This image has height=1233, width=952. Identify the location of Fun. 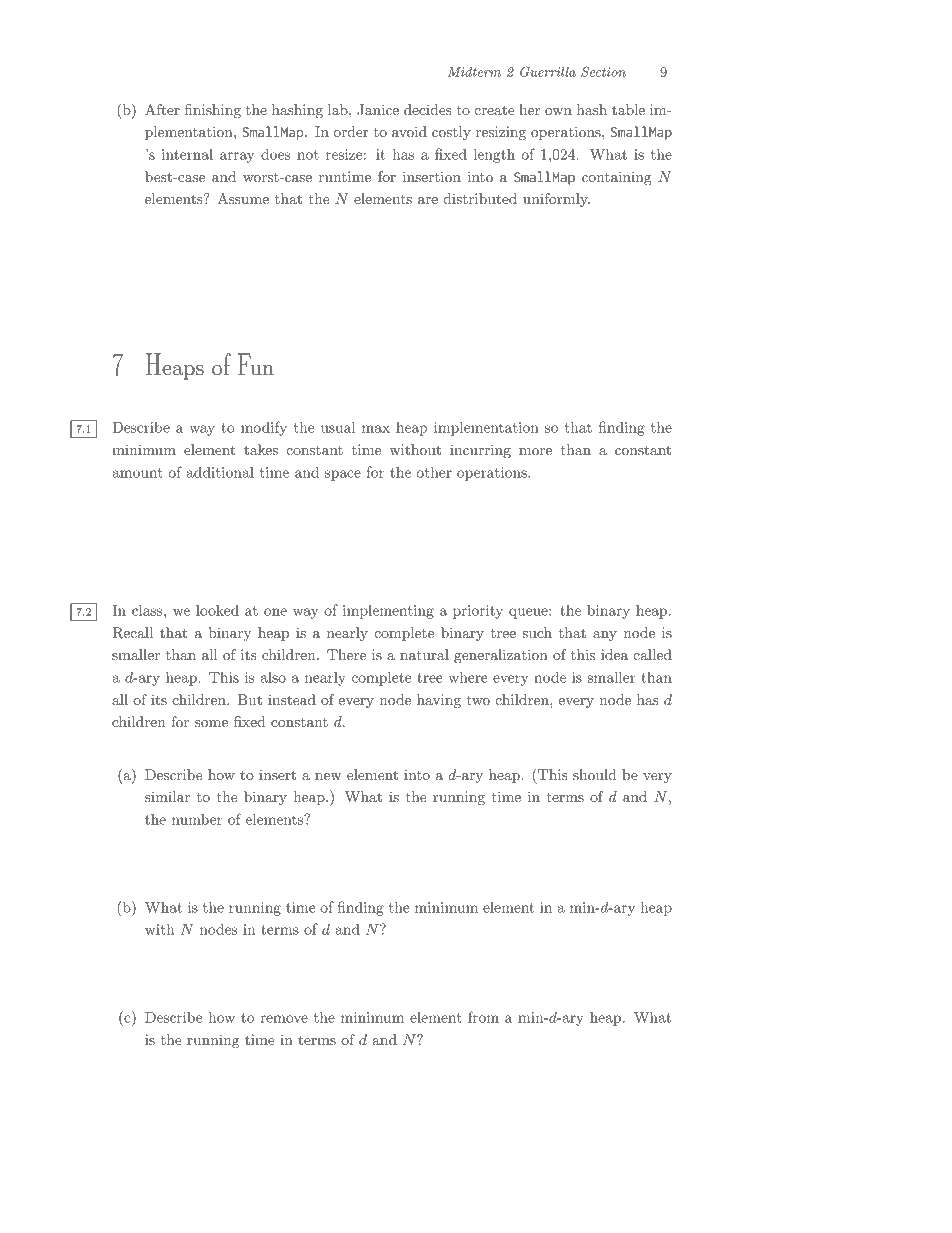
(256, 364).
